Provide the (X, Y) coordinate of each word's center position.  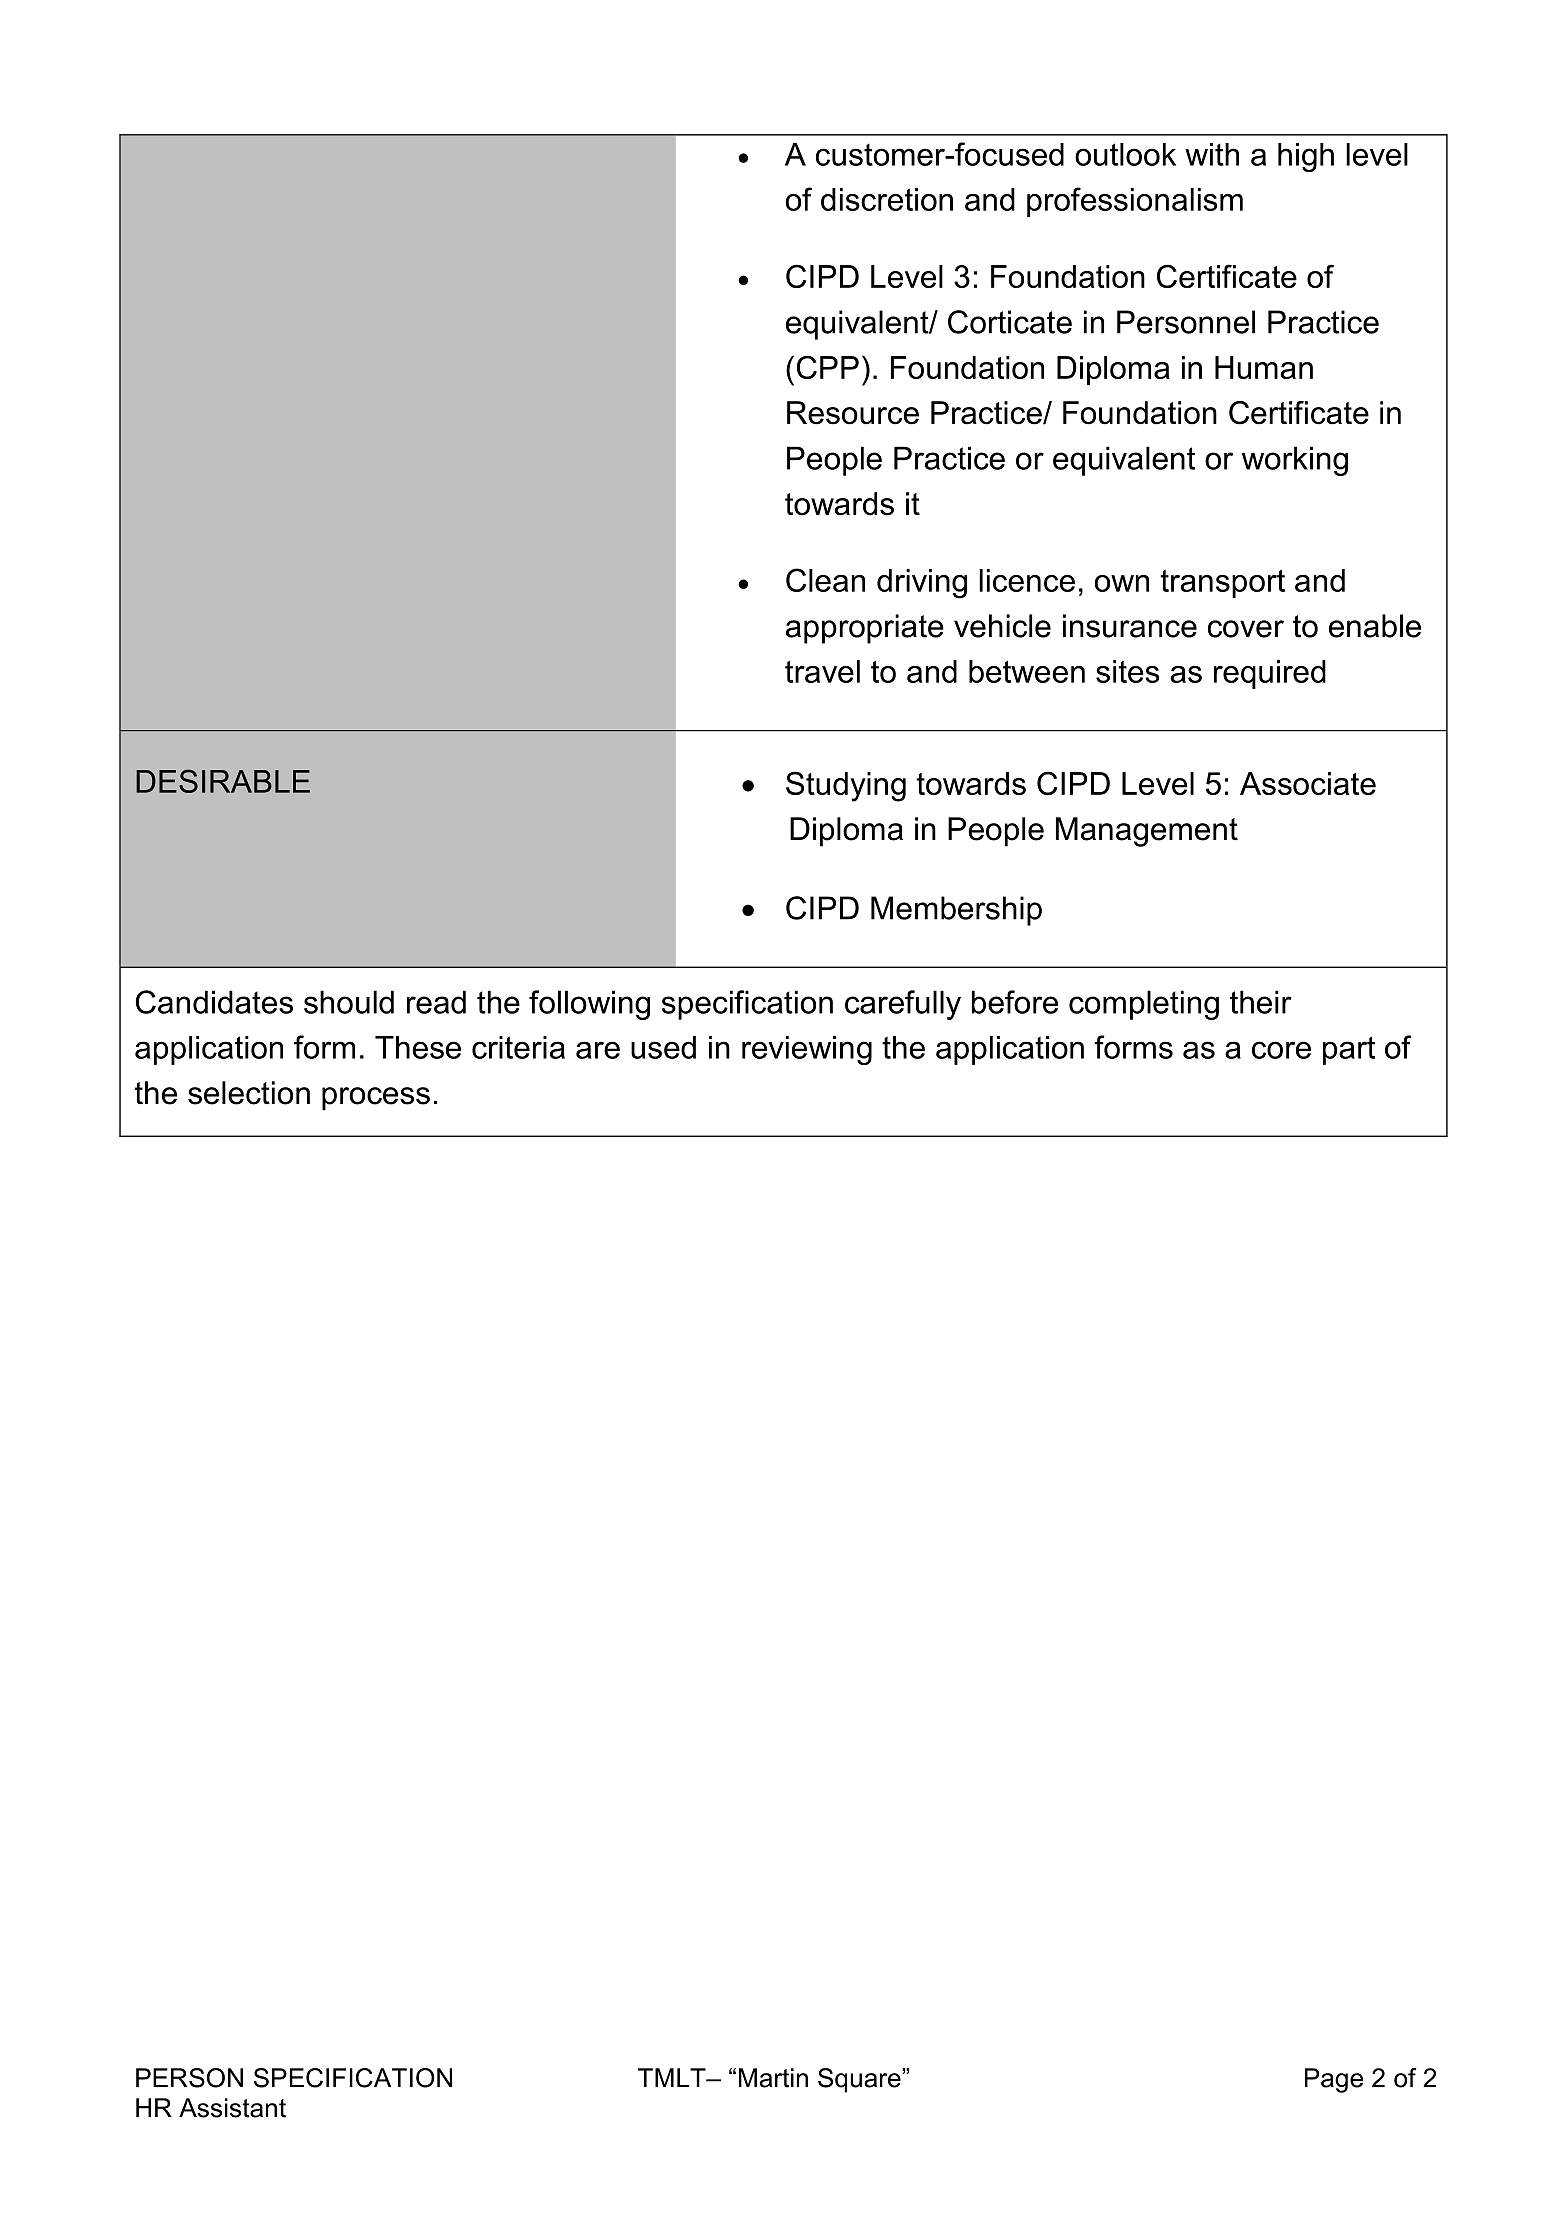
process (376, 1099)
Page (1334, 2080)
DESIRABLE (223, 781)
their (1261, 1002)
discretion (887, 199)
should (349, 1002)
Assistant (232, 2108)
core (1281, 1050)
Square (860, 2080)
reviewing (807, 1050)
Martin (773, 2078)
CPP (828, 367)
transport (1222, 584)
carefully (903, 1005)
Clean (825, 580)
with (1212, 154)
